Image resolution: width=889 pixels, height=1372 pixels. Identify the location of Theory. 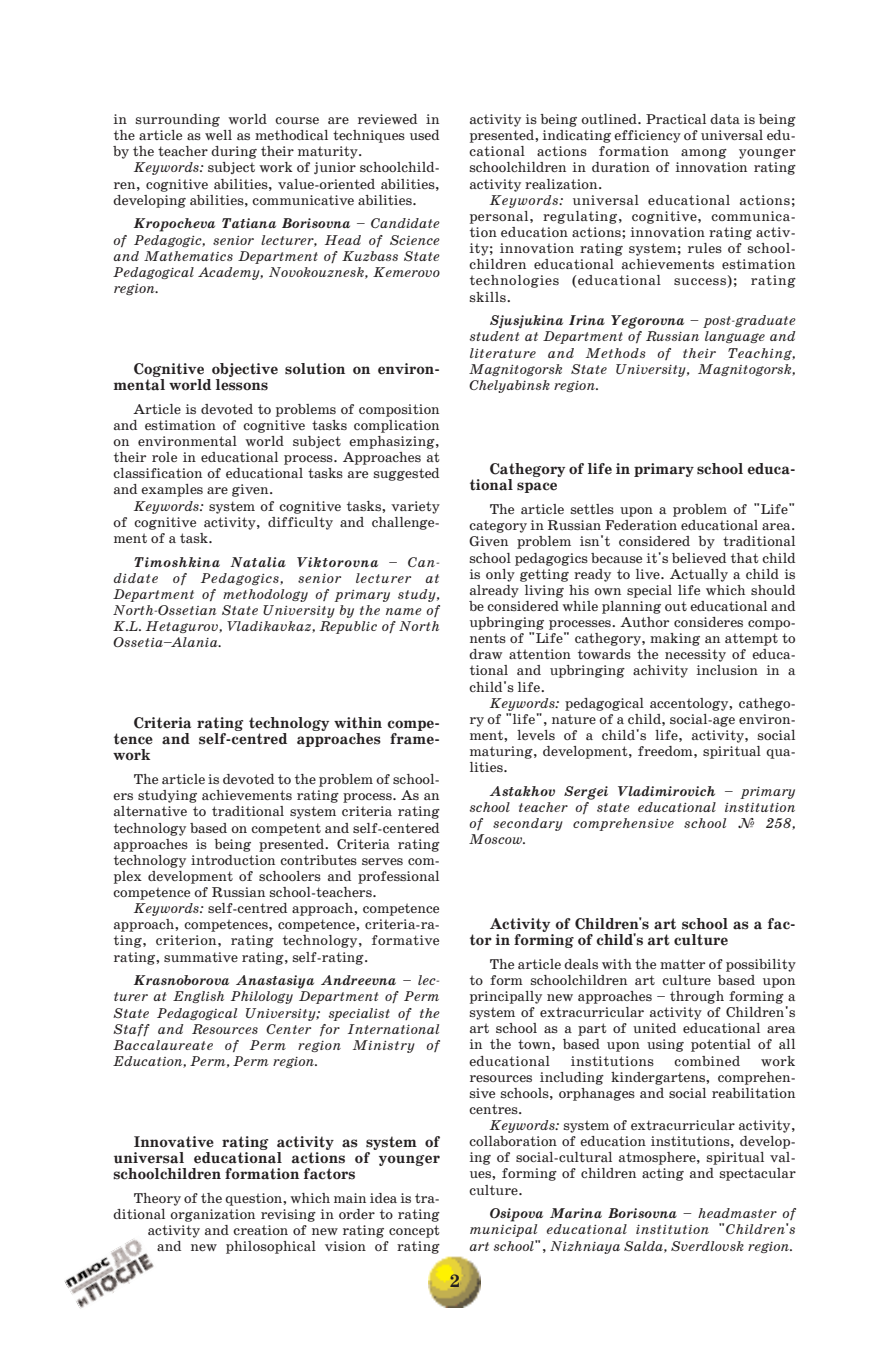
(157, 1199).
